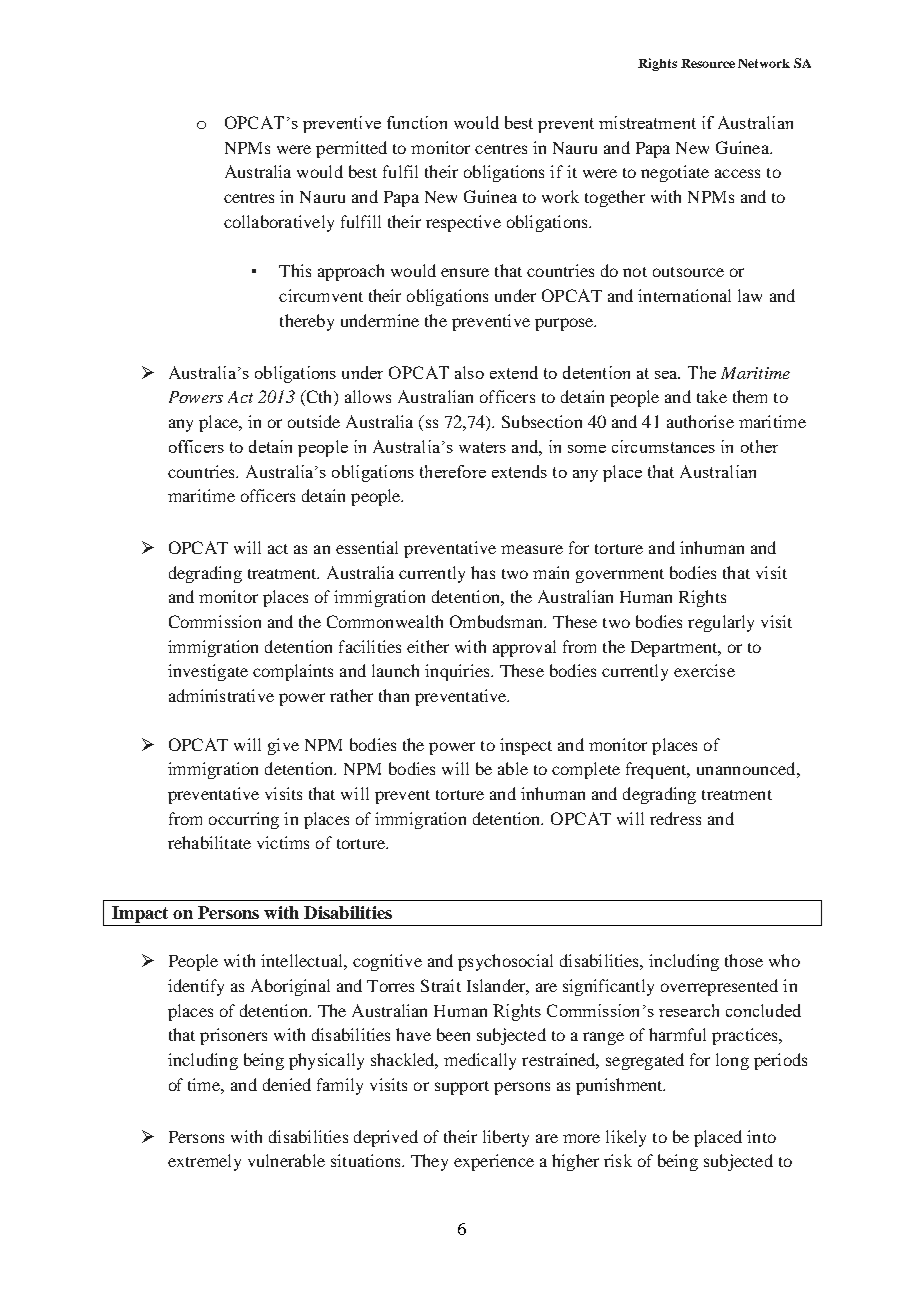 Image resolution: width=924 pixels, height=1308 pixels. Describe the element at coordinates (721, 623) in the image. I see `regularly` at that location.
